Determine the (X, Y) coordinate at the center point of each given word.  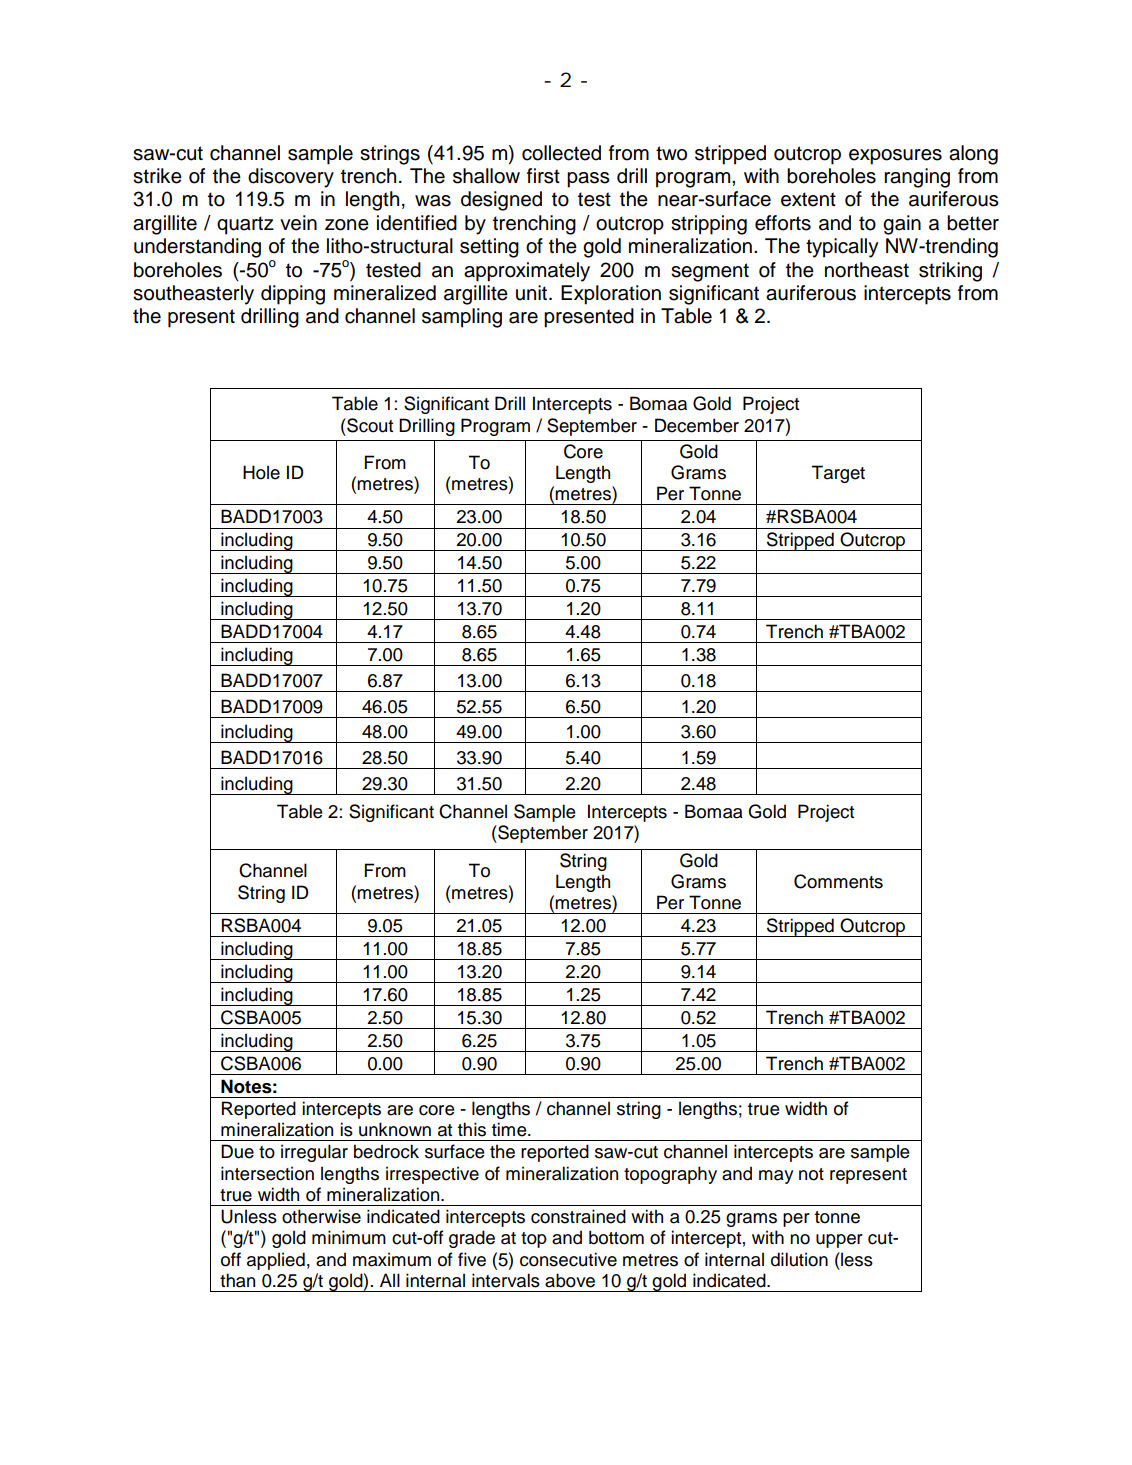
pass (588, 180)
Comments (838, 881)
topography (670, 1175)
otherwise (321, 1216)
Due (237, 1151)
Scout (369, 425)
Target (838, 474)
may (776, 1177)
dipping (293, 295)
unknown (395, 1129)
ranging (917, 178)
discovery (291, 178)
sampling (462, 318)
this (472, 1129)
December (697, 425)
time (510, 1129)
